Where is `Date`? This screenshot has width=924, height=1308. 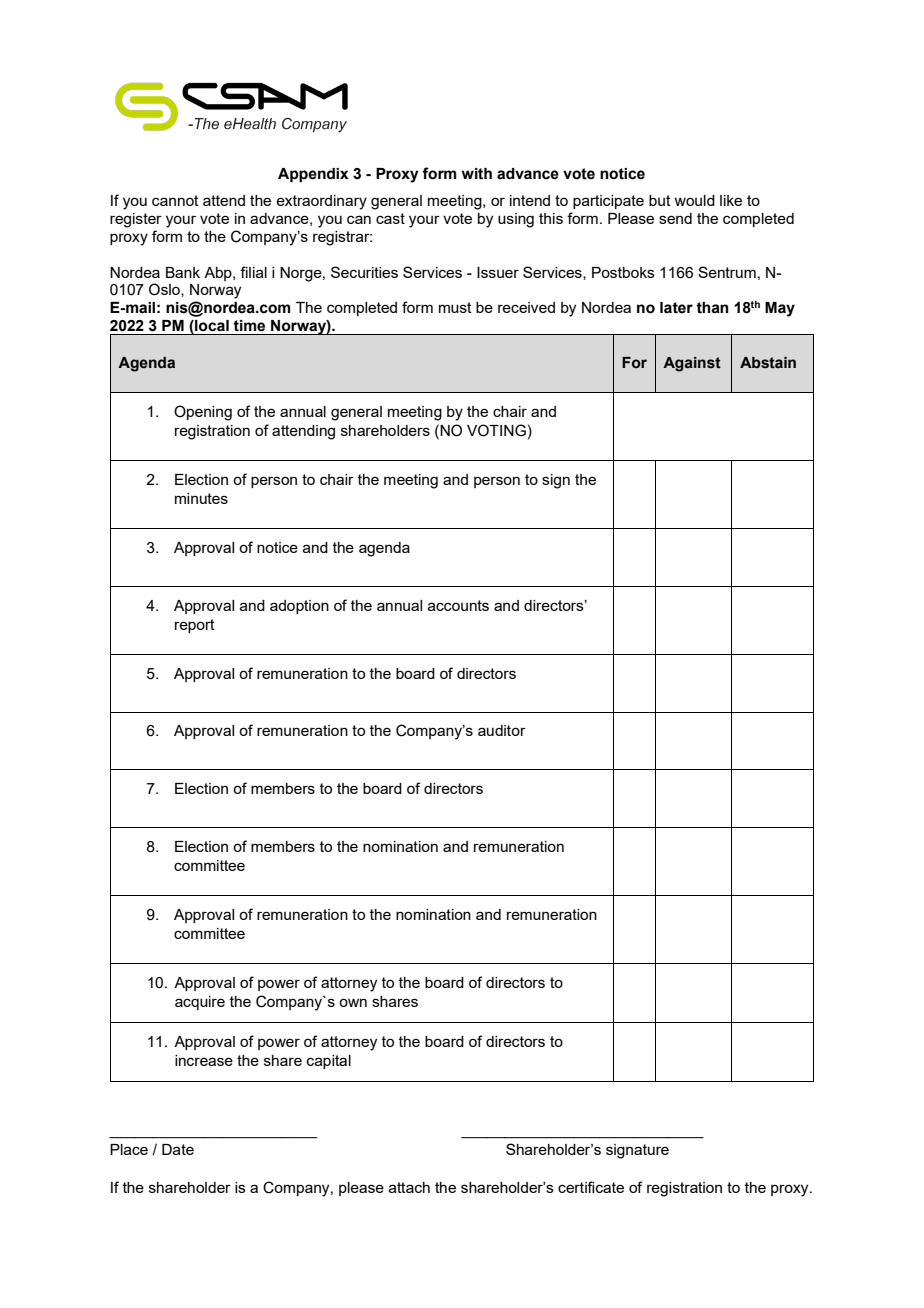 Date is located at coordinates (178, 1149).
